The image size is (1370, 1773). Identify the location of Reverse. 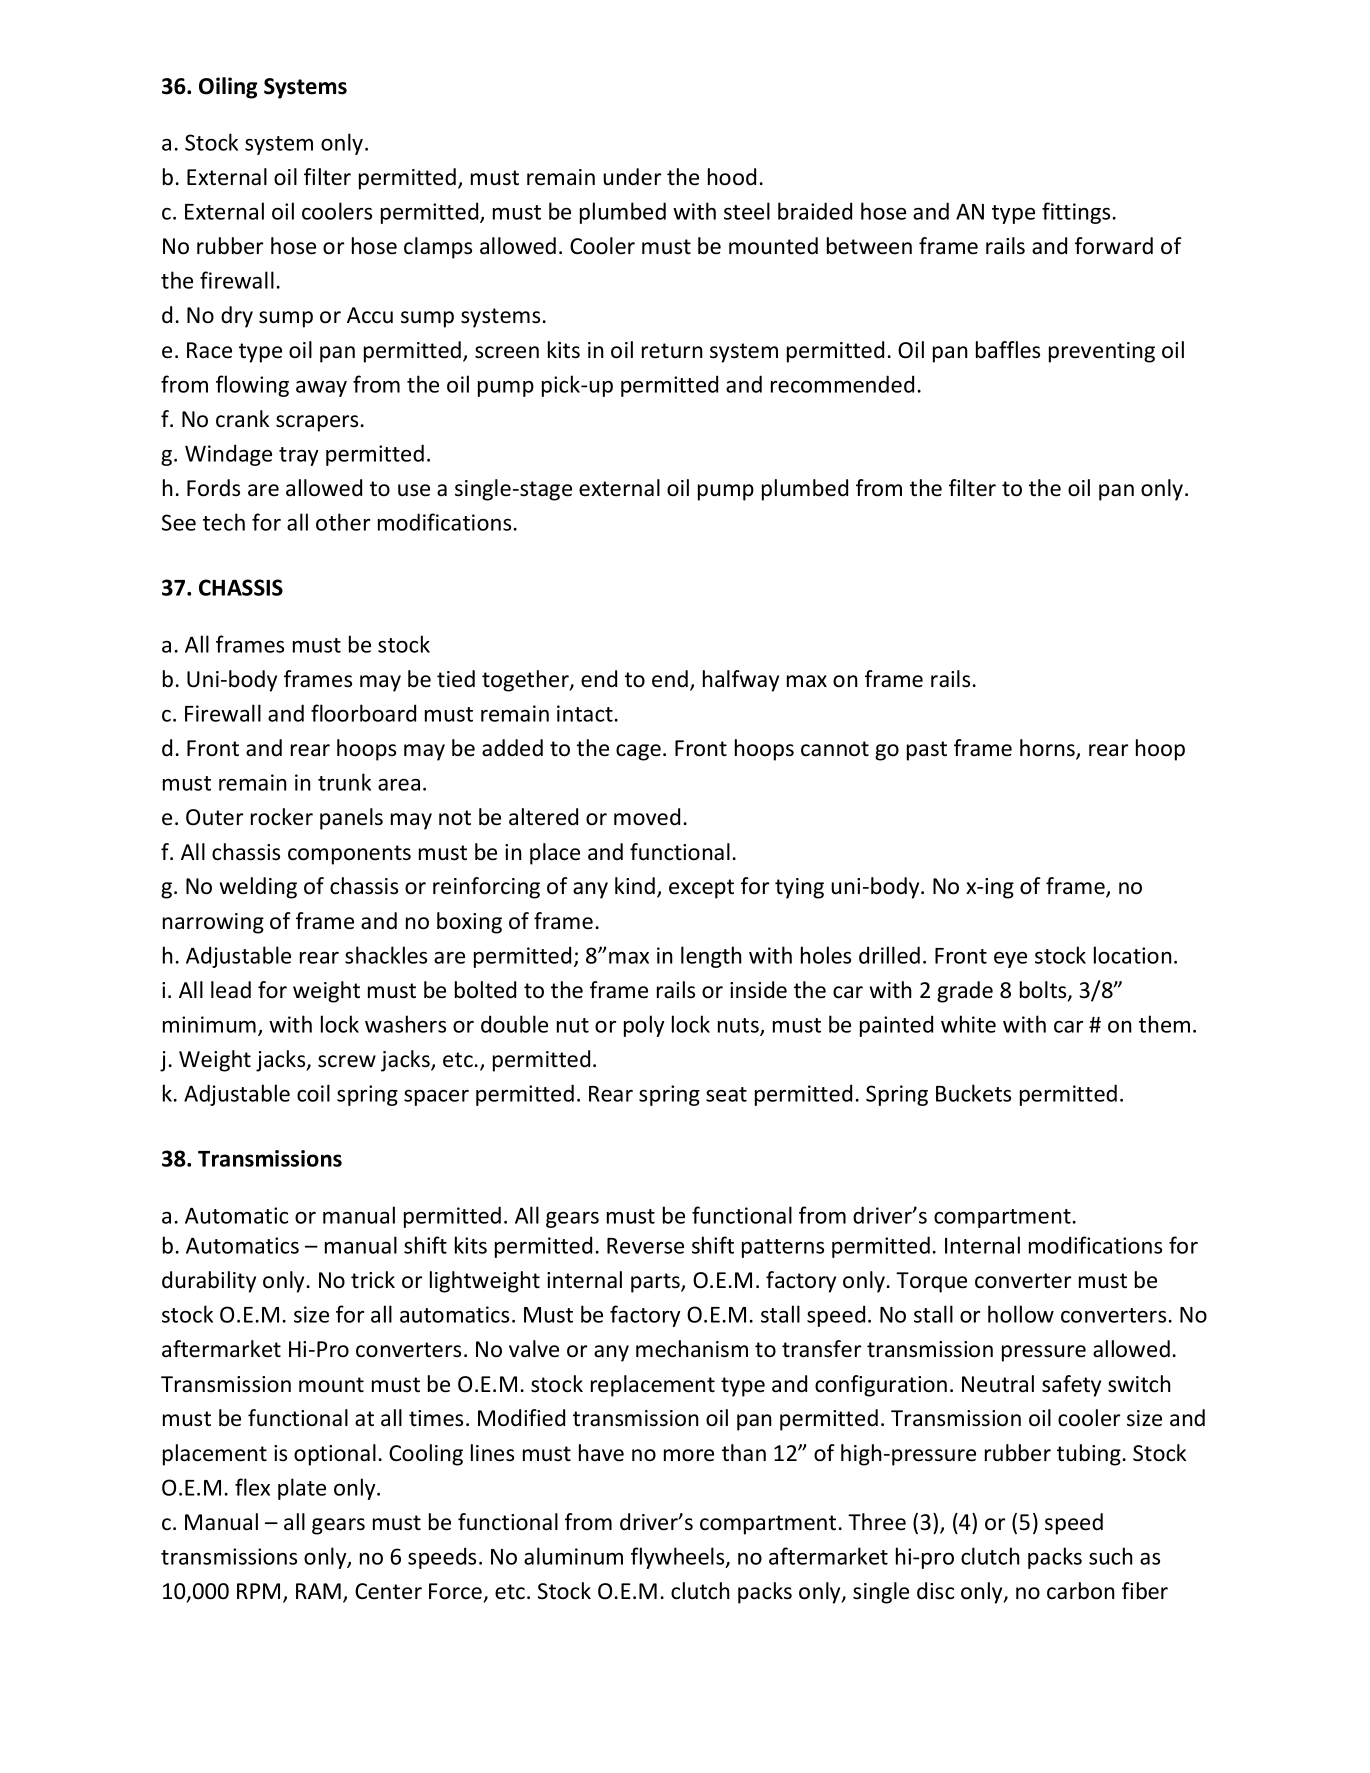
(645, 1246).
